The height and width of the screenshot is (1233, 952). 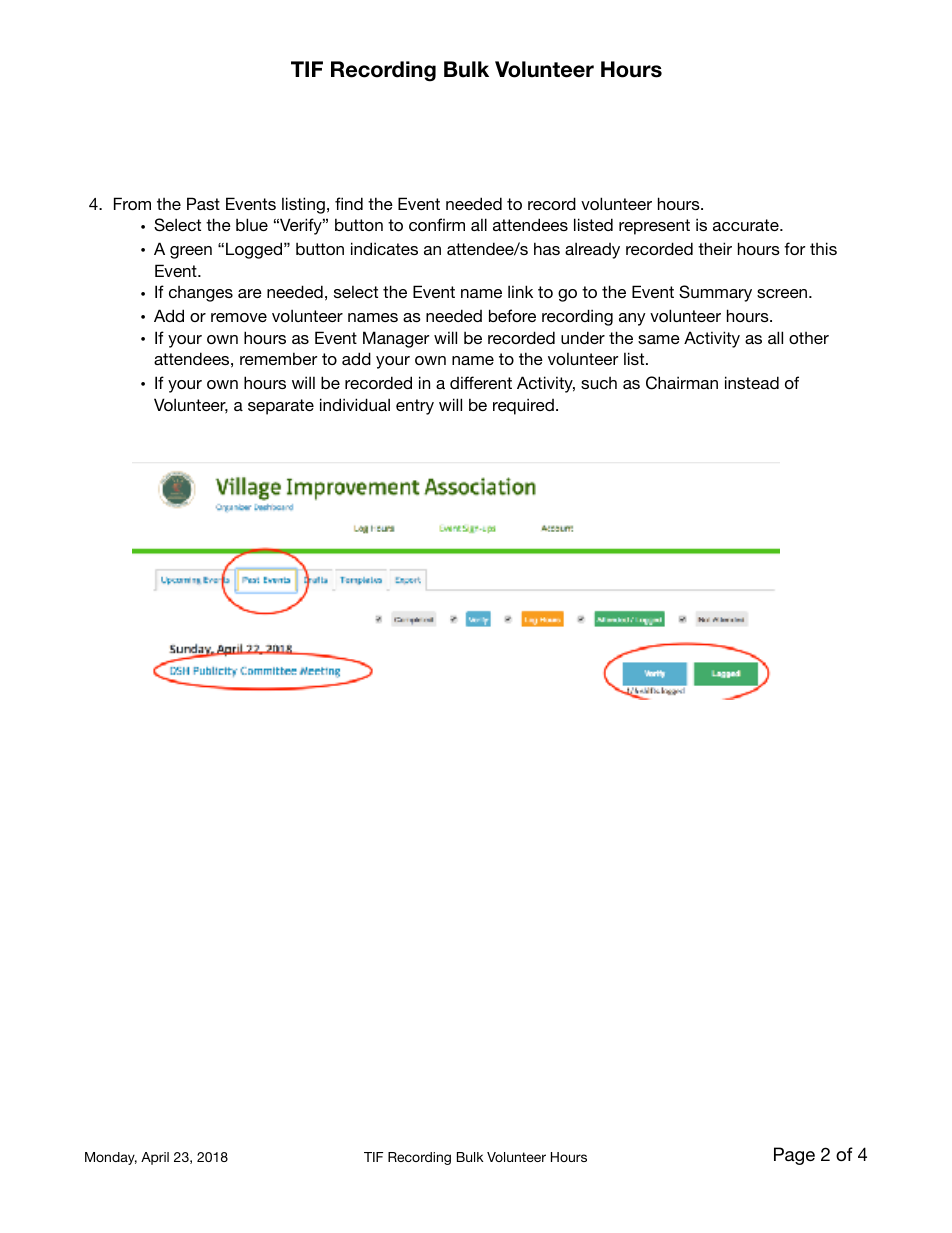 What do you see at coordinates (252, 224) in the screenshot?
I see `blue` at bounding box center [252, 224].
